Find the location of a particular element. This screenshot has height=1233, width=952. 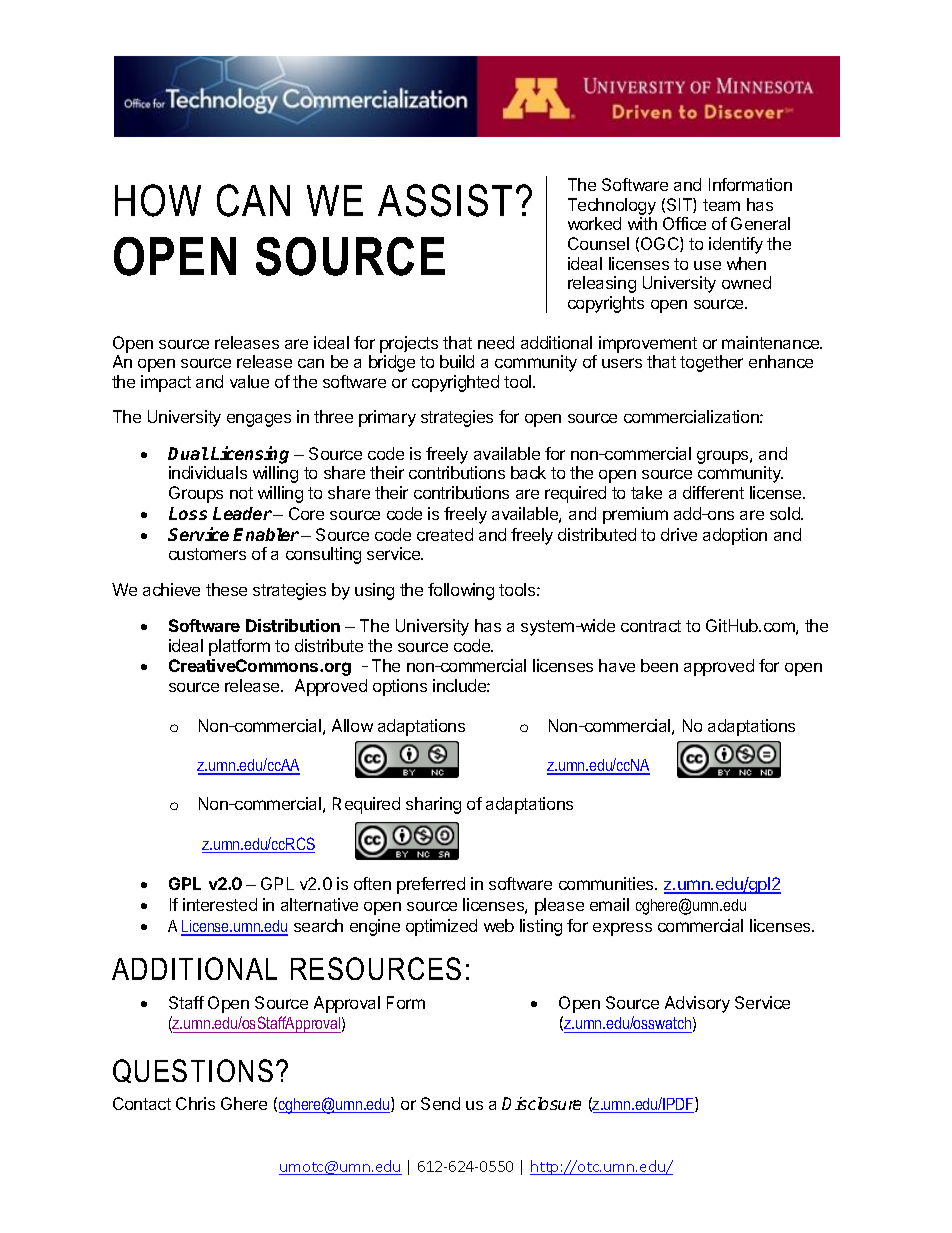

adoption is located at coordinates (735, 536).
